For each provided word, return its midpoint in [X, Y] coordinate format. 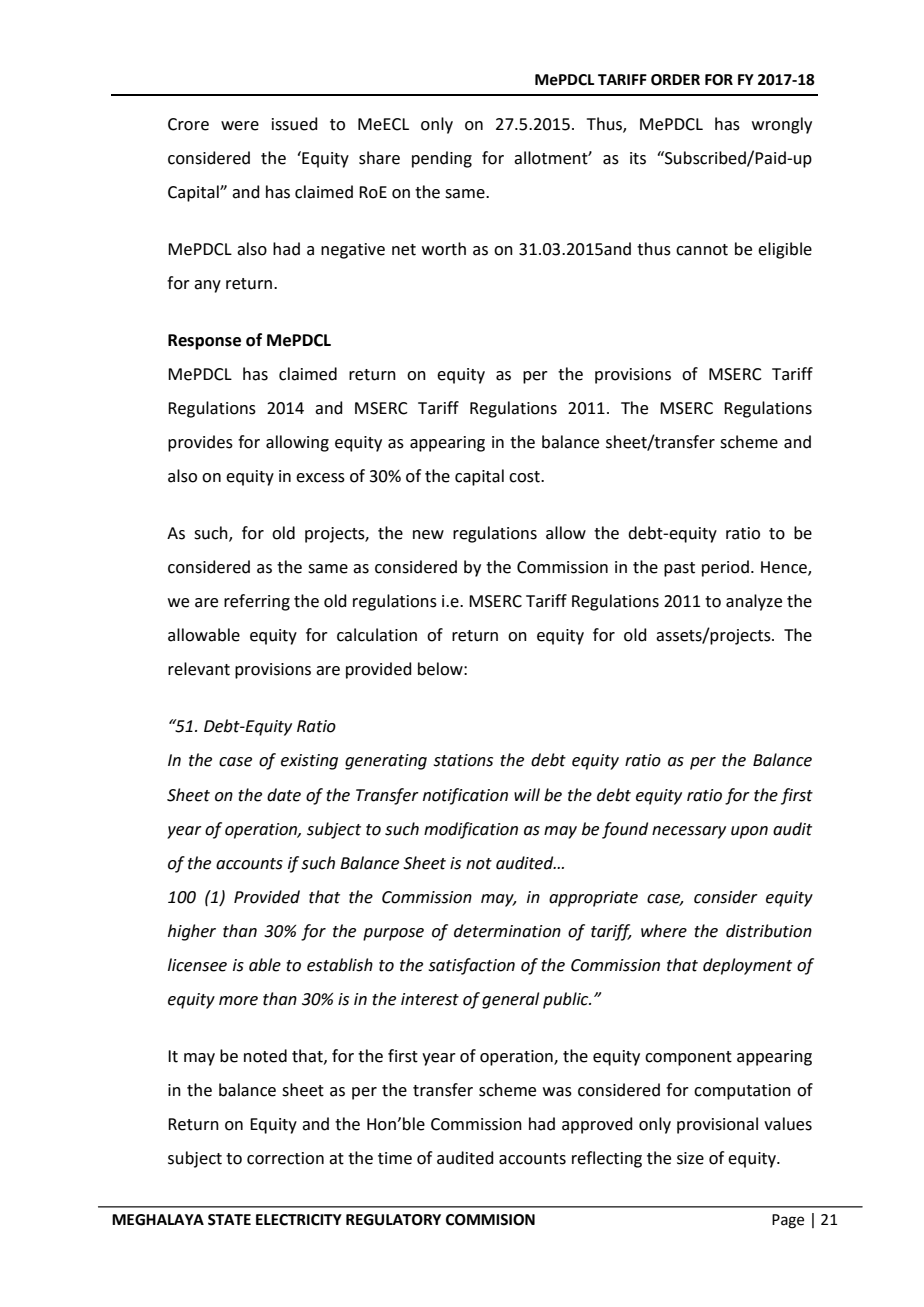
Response [204, 342]
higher [192, 932]
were [240, 126]
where [664, 931]
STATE [229, 1220]
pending [442, 159]
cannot [702, 250]
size [690, 1158]
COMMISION [490, 1220]
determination [507, 931]
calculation [377, 635]
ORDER [675, 80]
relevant [199, 669]
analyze [754, 602]
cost [525, 477]
